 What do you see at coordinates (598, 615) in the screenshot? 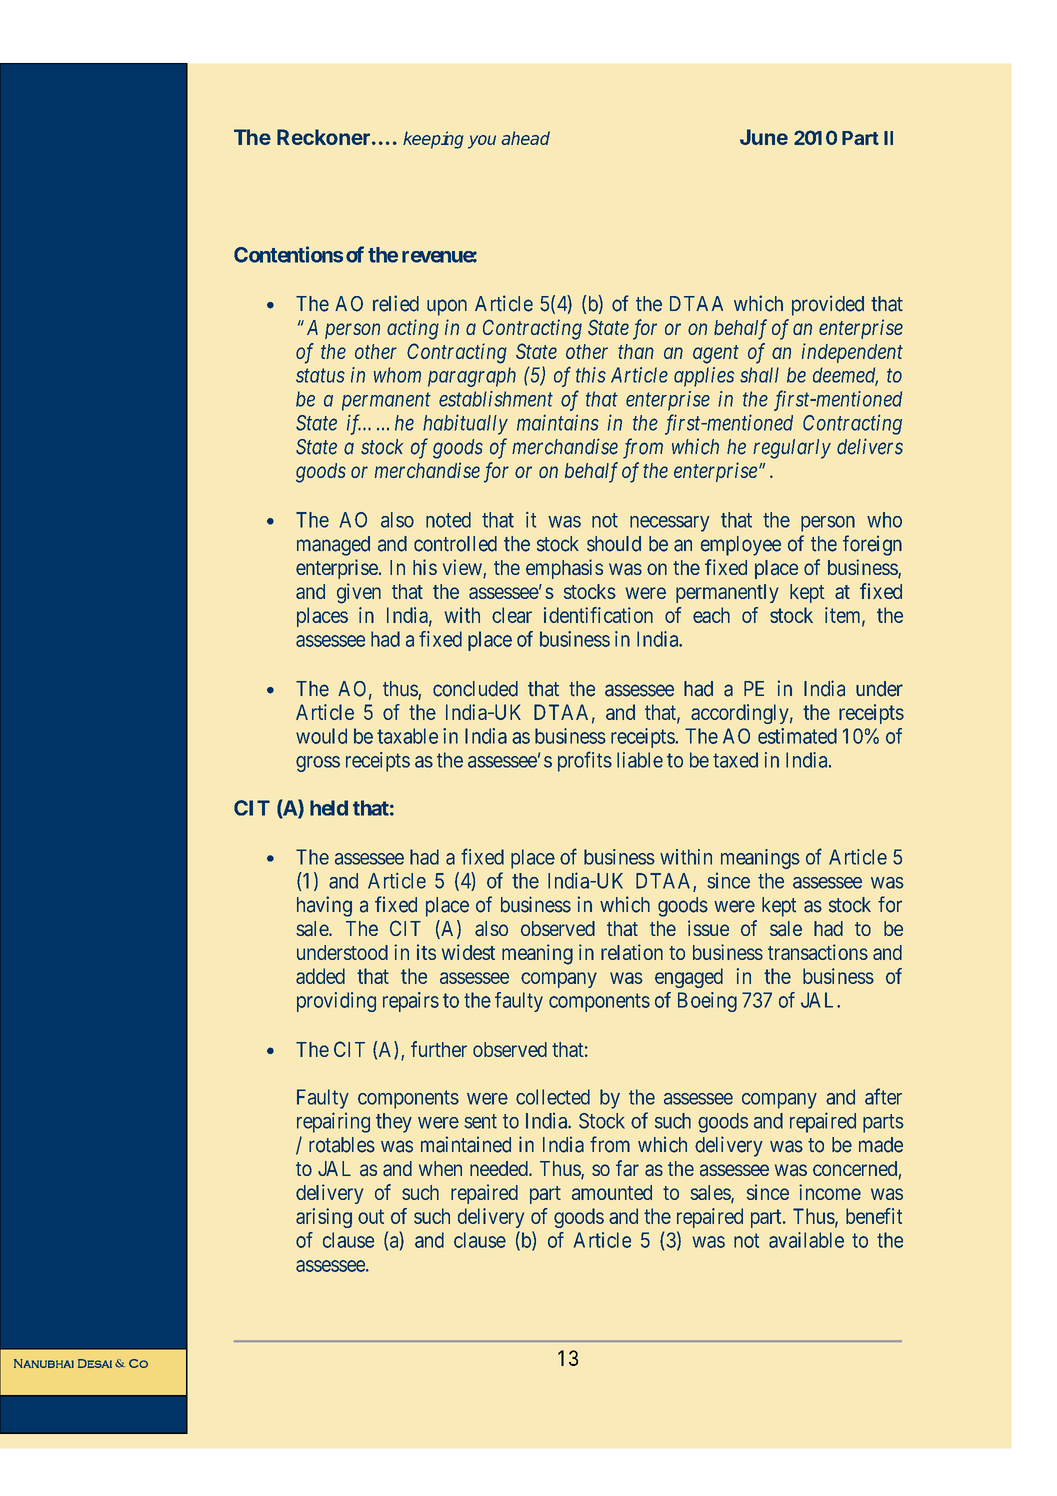
I see `identification` at bounding box center [598, 615].
